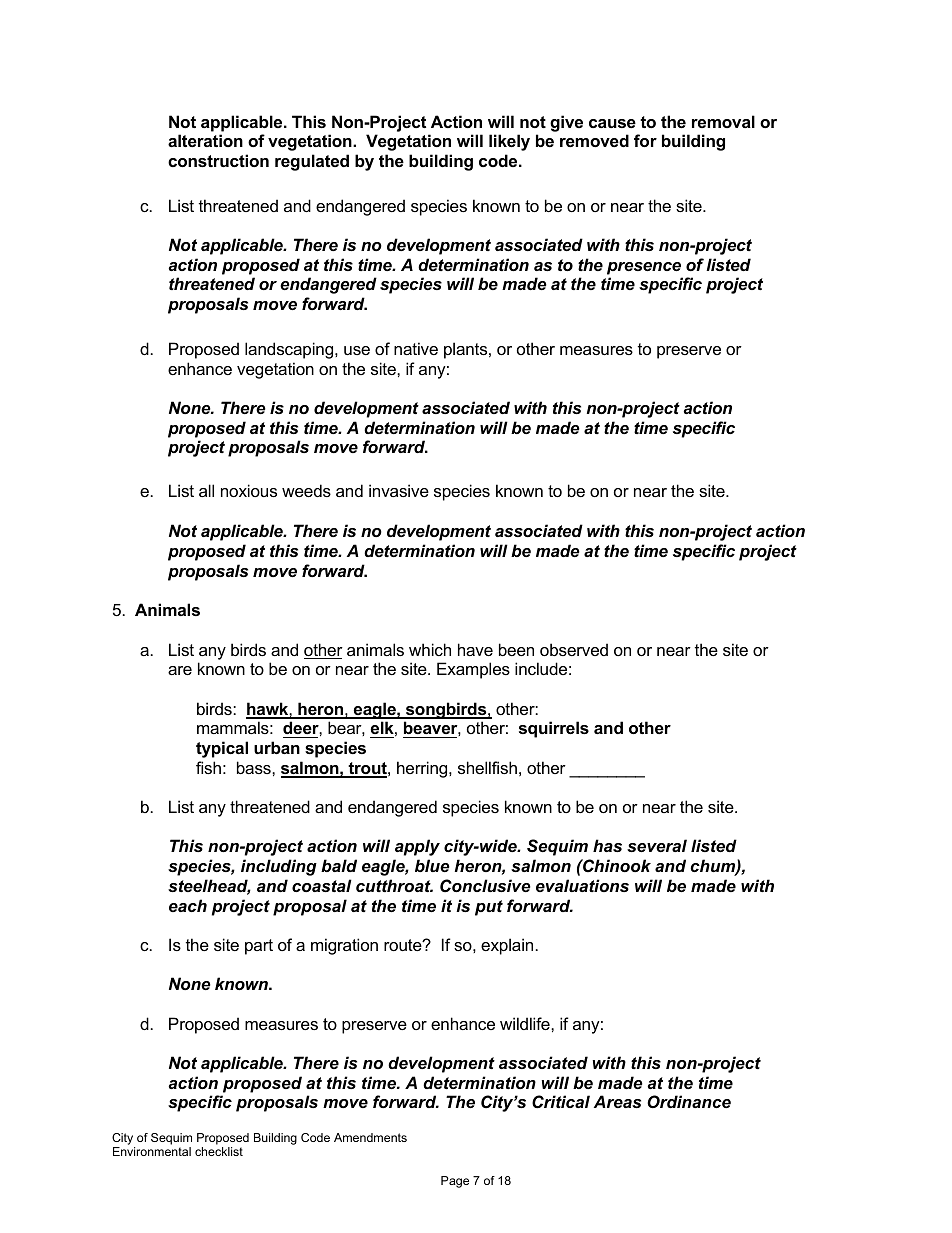 This document has width=952, height=1233. I want to click on which, so click(430, 649).
